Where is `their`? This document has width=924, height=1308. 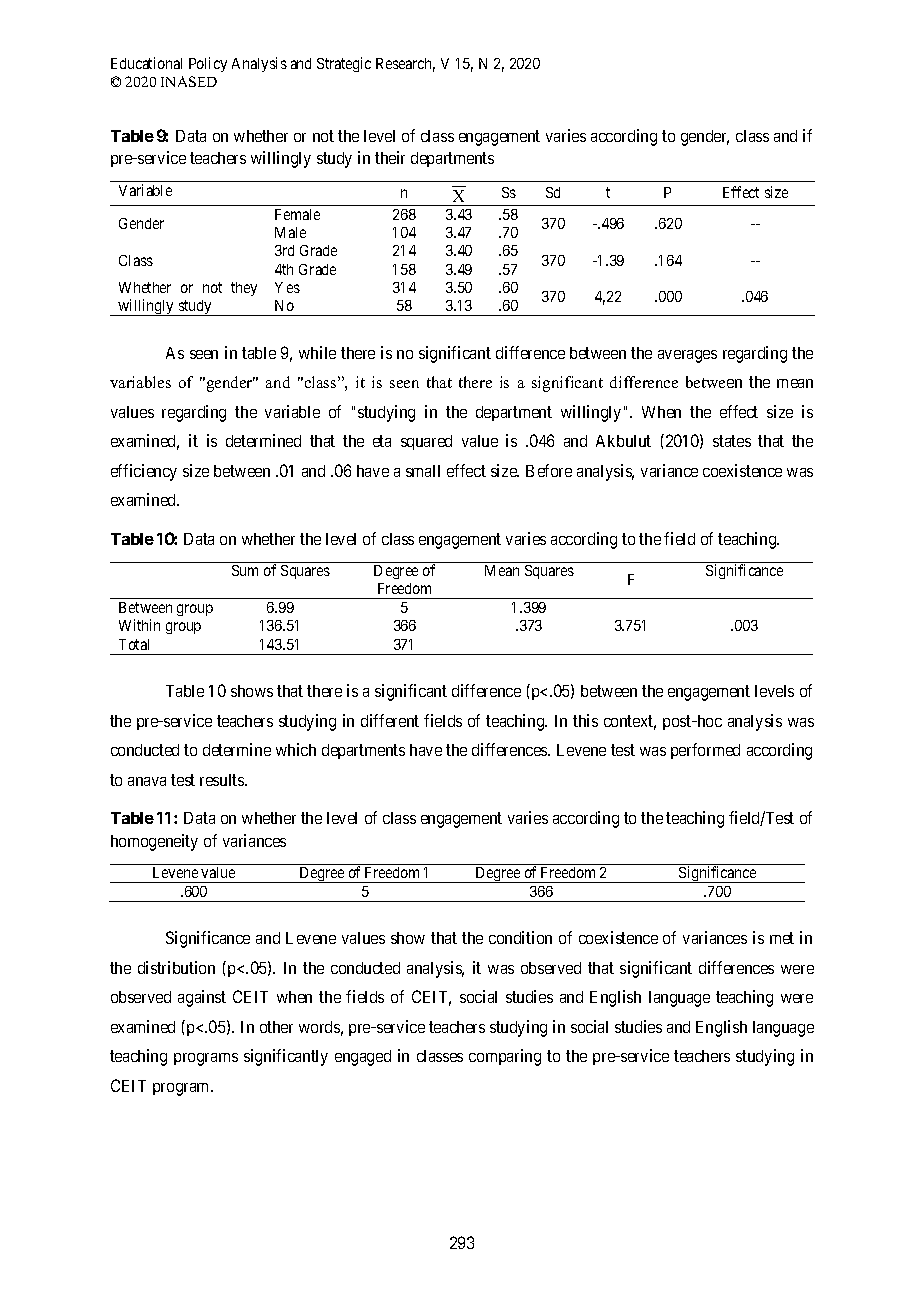
their is located at coordinates (390, 157).
